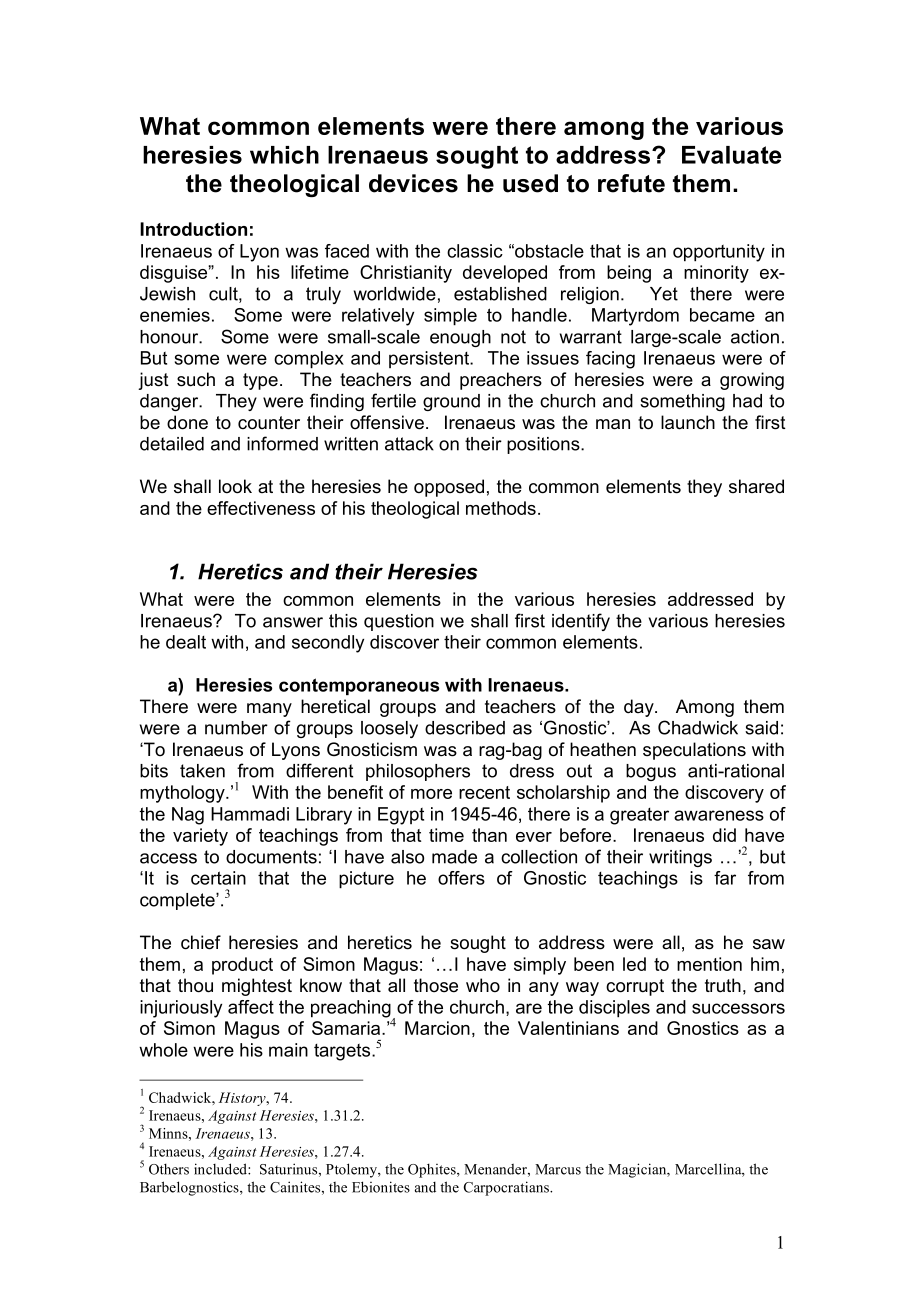  What do you see at coordinates (558, 1169) in the screenshot?
I see `Marcus` at bounding box center [558, 1169].
